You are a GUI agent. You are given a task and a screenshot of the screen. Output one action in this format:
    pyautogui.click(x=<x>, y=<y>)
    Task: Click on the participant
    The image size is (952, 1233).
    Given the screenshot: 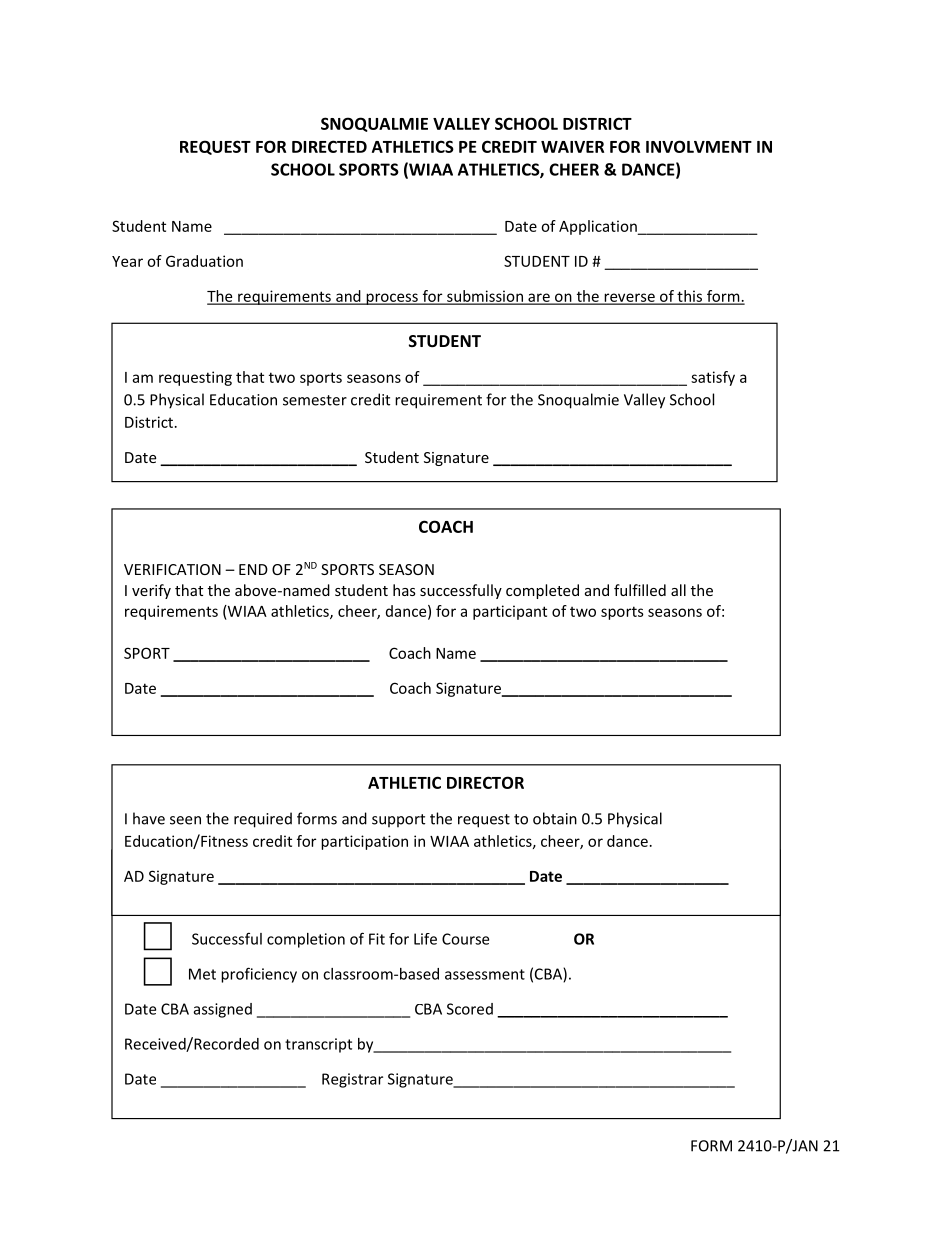 What is the action you would take?
    pyautogui.click(x=510, y=612)
